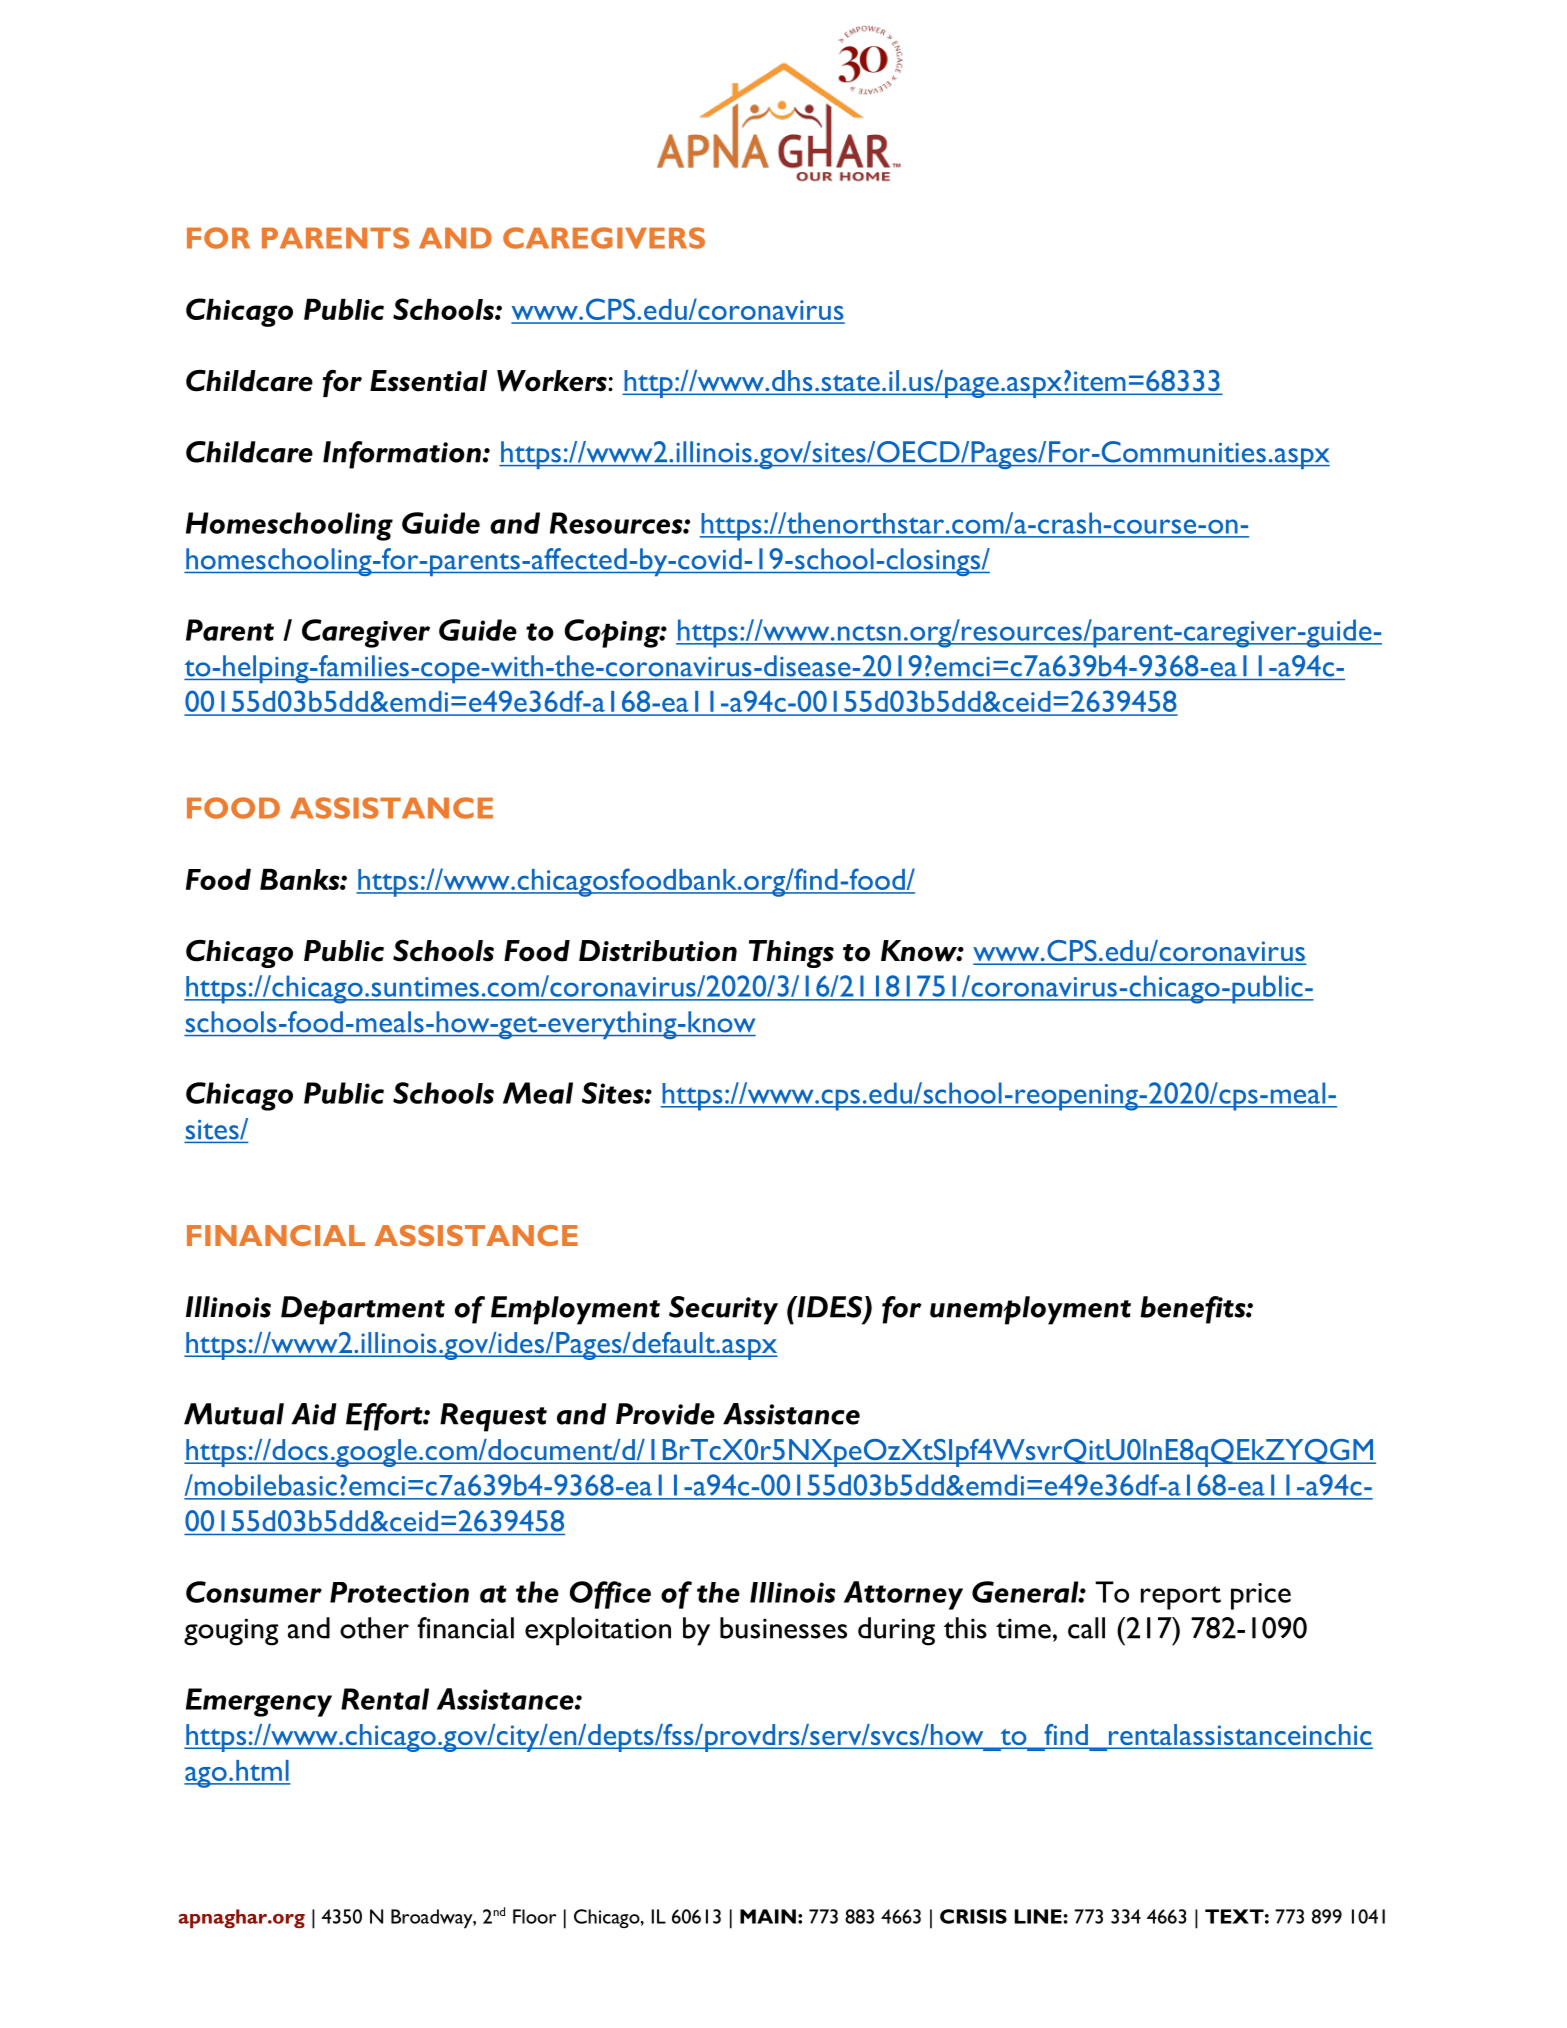  What do you see at coordinates (1039, 1916) in the page?
I see `LINE` at bounding box center [1039, 1916].
